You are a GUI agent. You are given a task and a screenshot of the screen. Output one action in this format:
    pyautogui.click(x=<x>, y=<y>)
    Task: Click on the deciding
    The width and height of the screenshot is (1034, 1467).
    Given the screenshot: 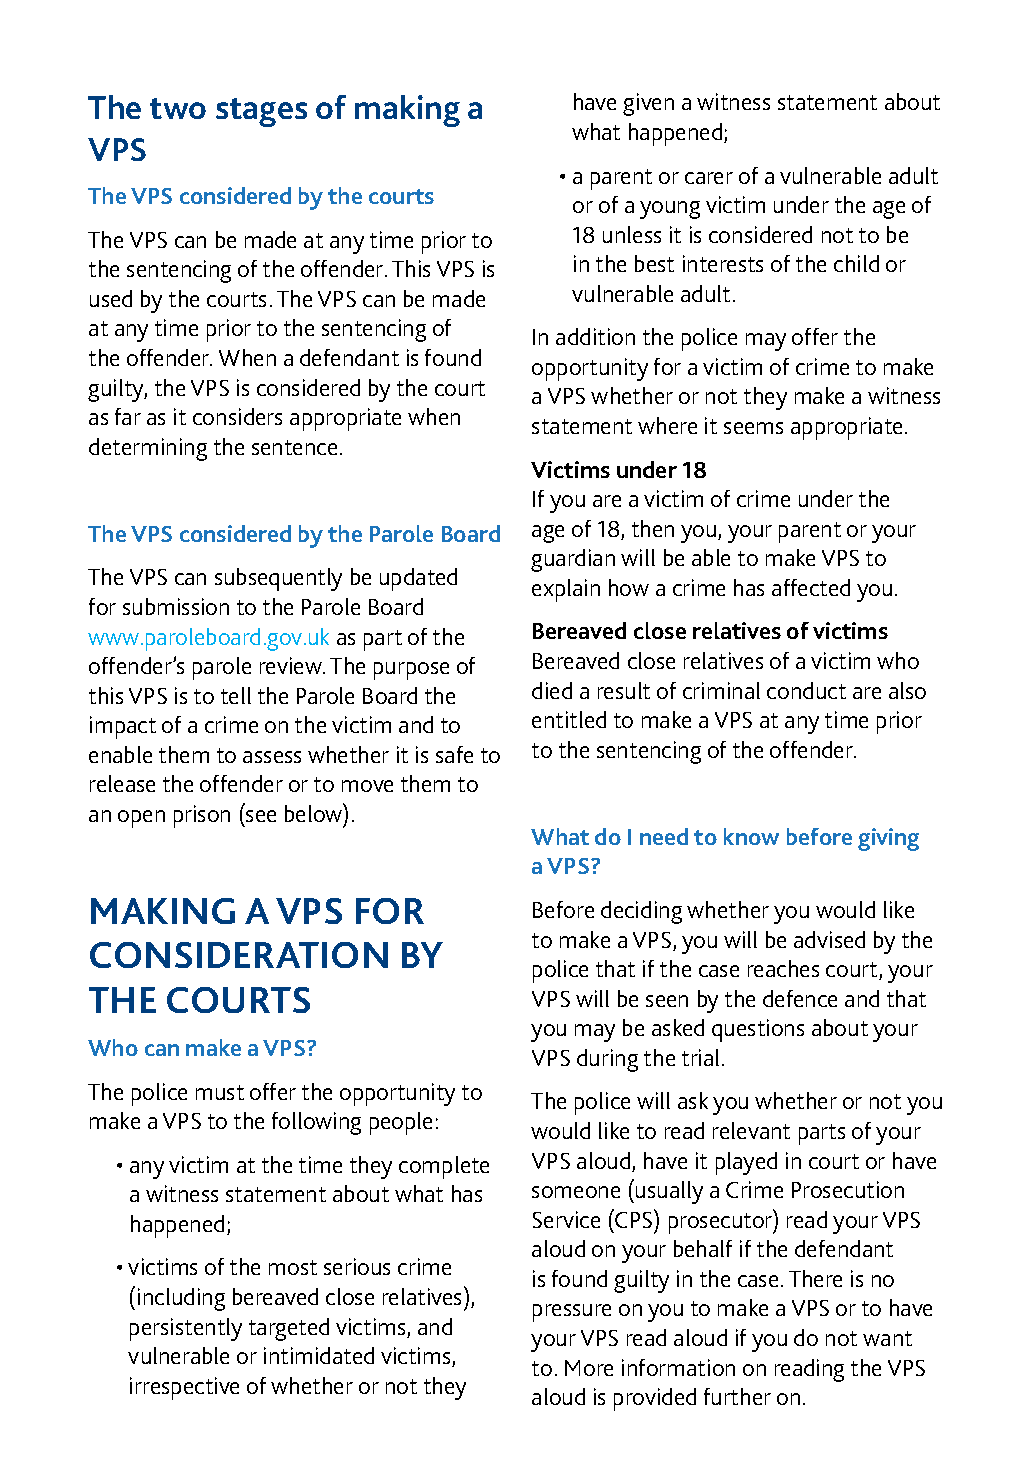 What is the action you would take?
    pyautogui.click(x=641, y=912)
